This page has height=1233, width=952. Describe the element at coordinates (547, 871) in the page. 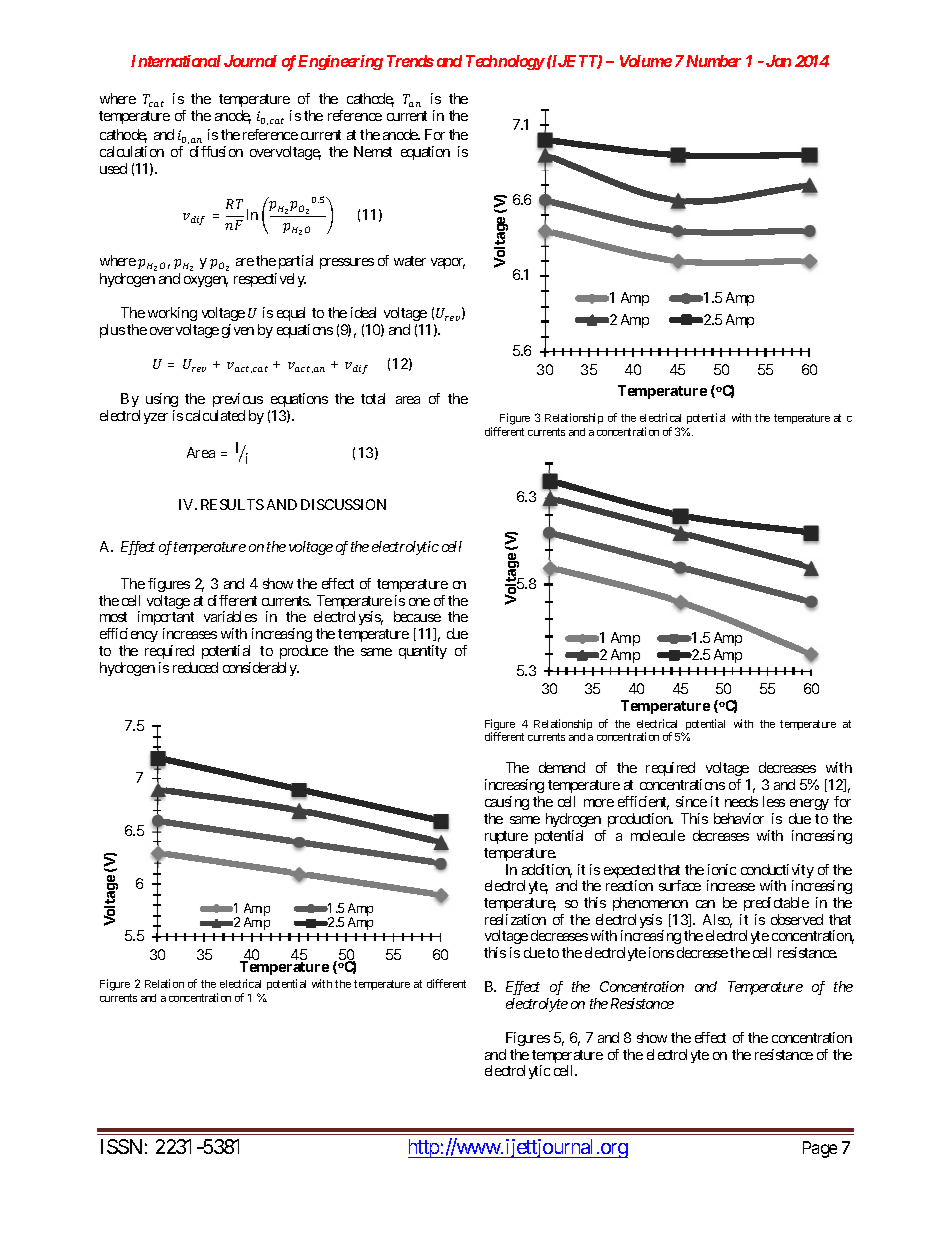

I see `addition` at that location.
